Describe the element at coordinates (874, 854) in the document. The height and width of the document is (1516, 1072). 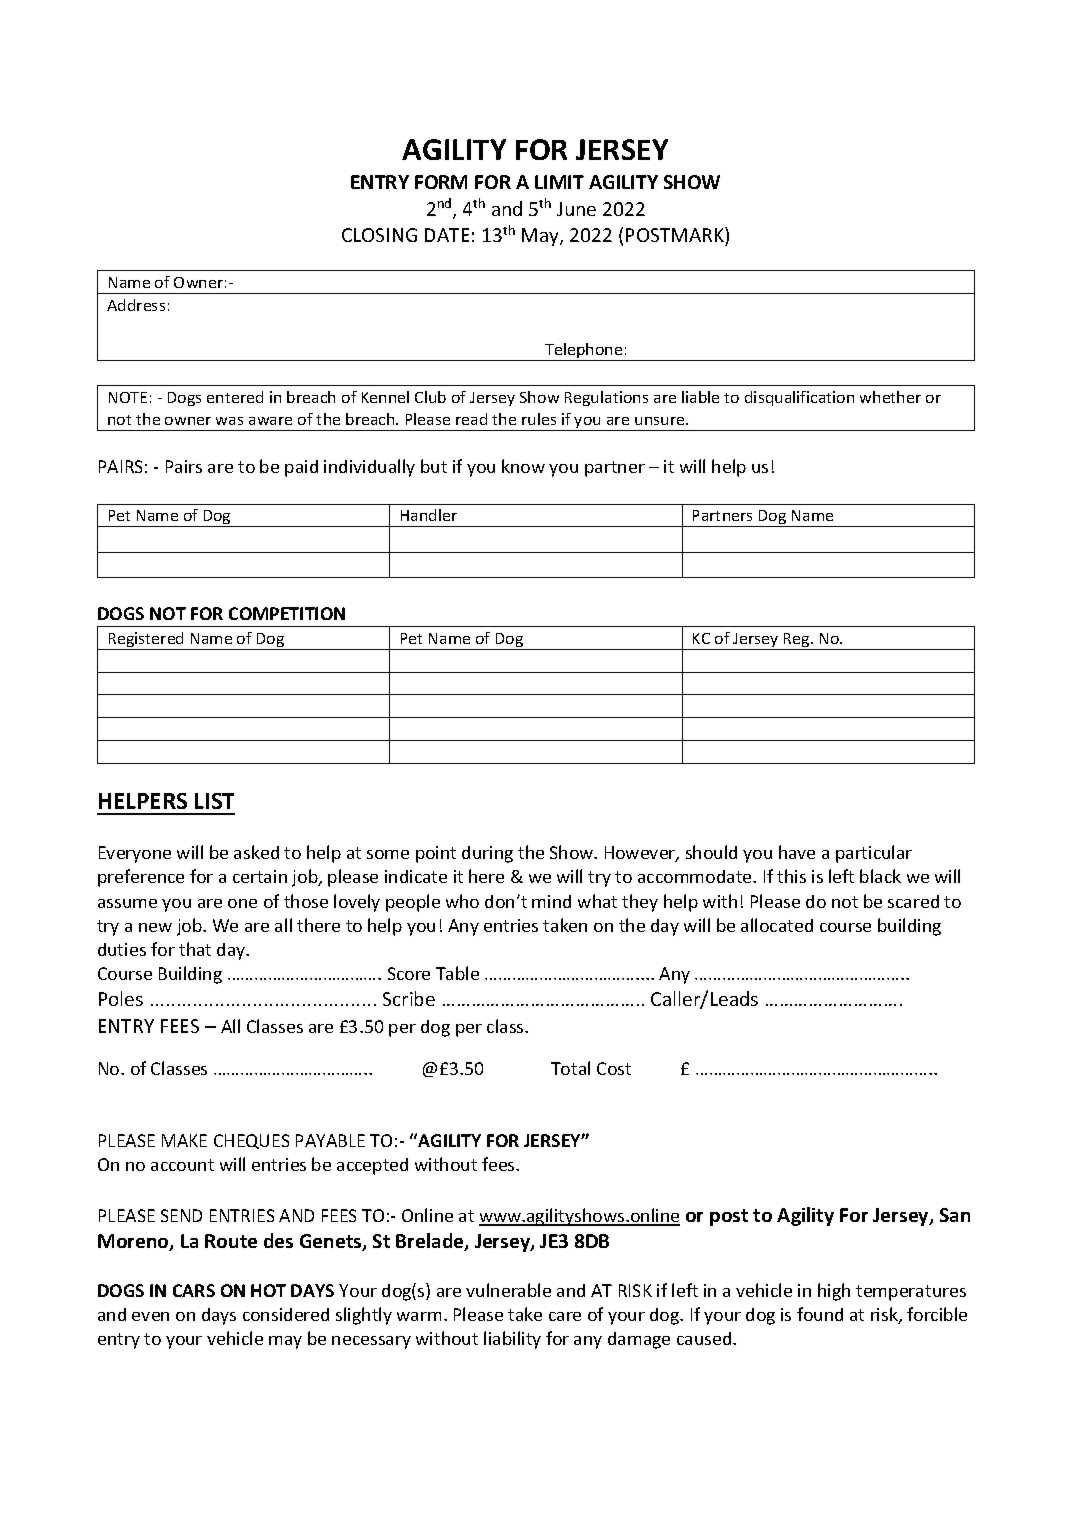
I see `particular` at that location.
